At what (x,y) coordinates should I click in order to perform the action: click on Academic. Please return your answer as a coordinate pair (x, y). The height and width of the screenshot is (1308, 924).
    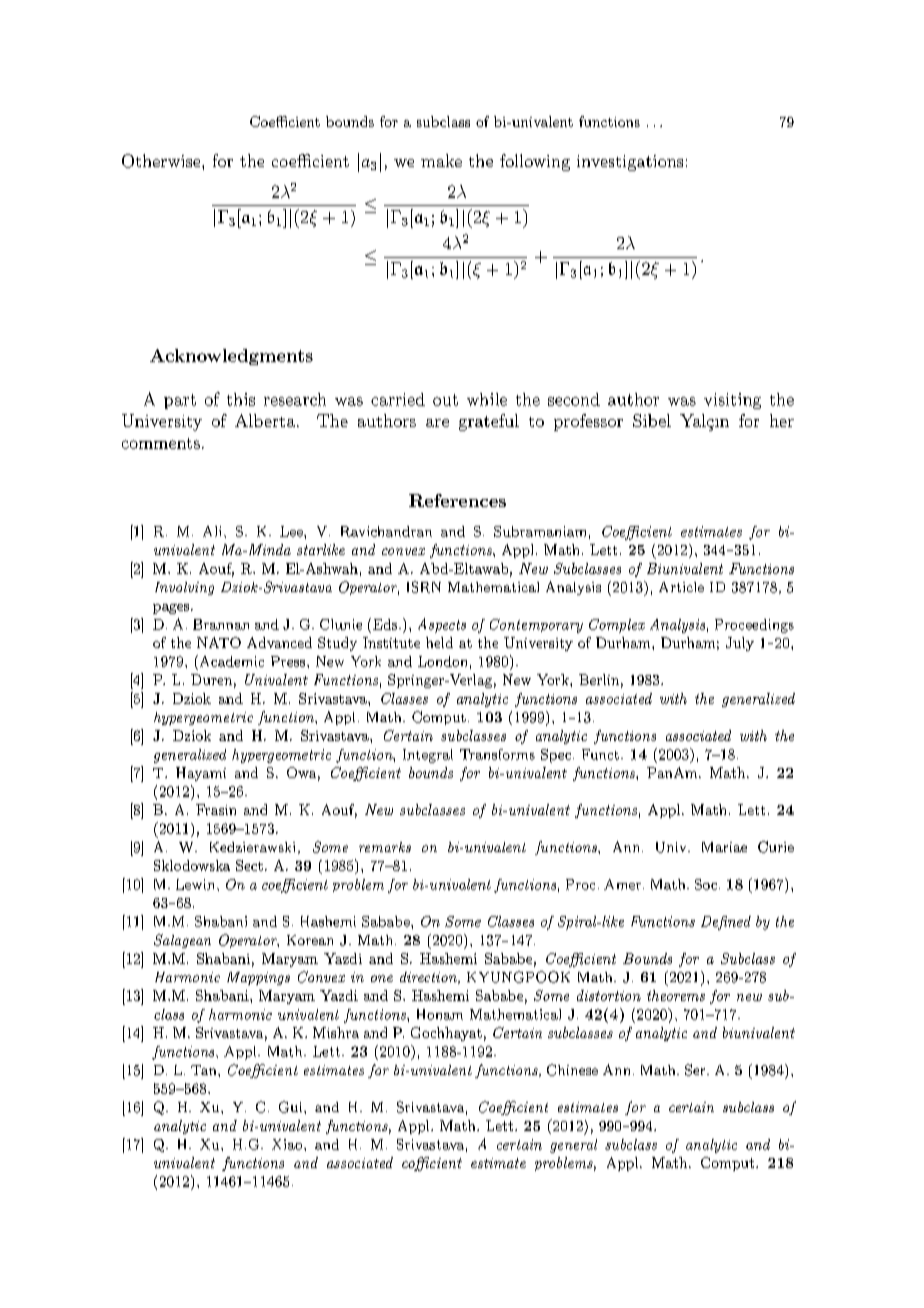
    Looking at the image, I should click on (230, 661).
